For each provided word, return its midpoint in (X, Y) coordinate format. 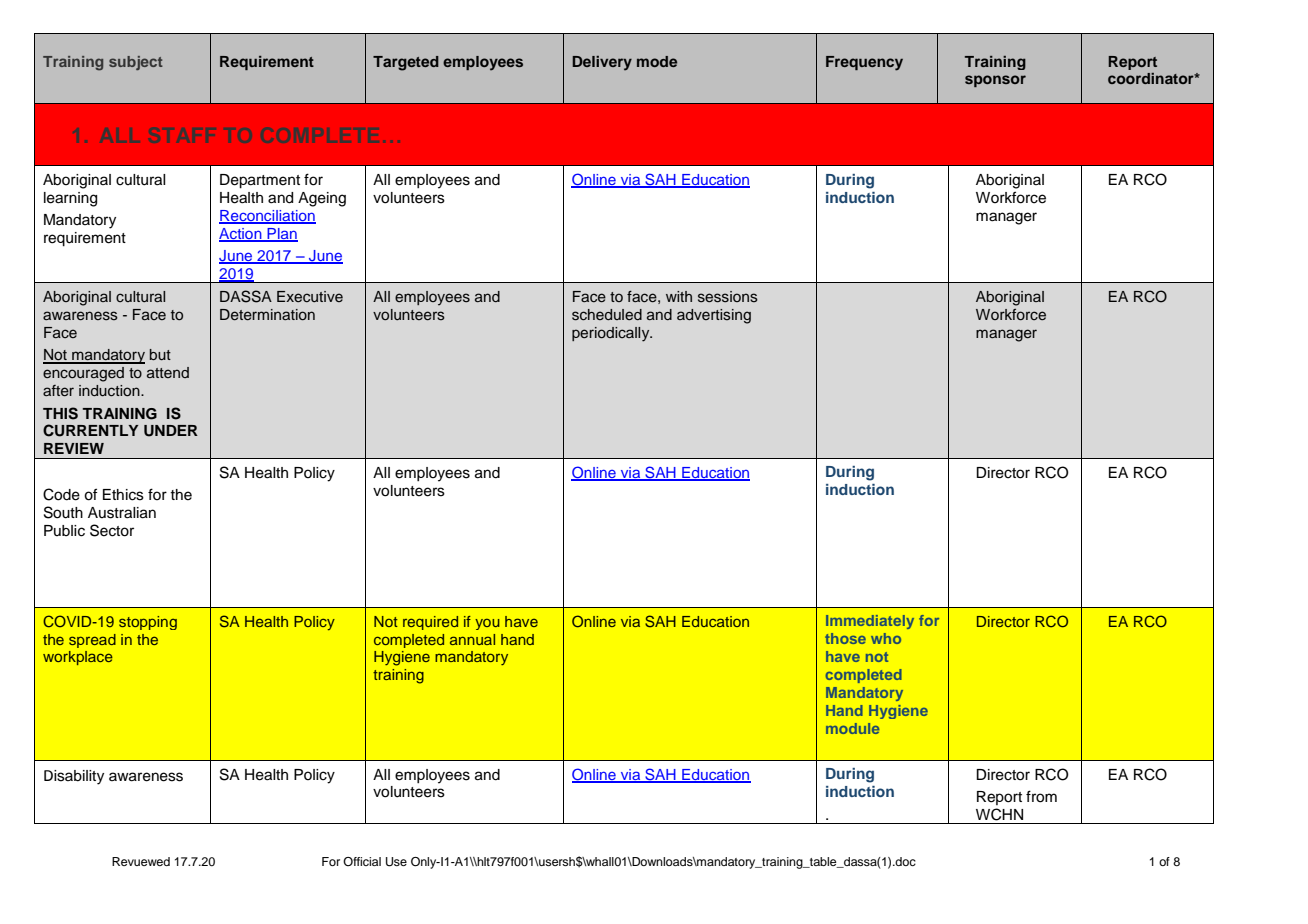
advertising (714, 316)
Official (362, 861)
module (852, 728)
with (679, 296)
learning (70, 199)
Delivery (602, 63)
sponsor (995, 81)
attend (168, 372)
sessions (728, 297)
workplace (78, 658)
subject (136, 63)
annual (472, 639)
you (487, 624)
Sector (112, 530)
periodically (612, 334)
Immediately (870, 622)
